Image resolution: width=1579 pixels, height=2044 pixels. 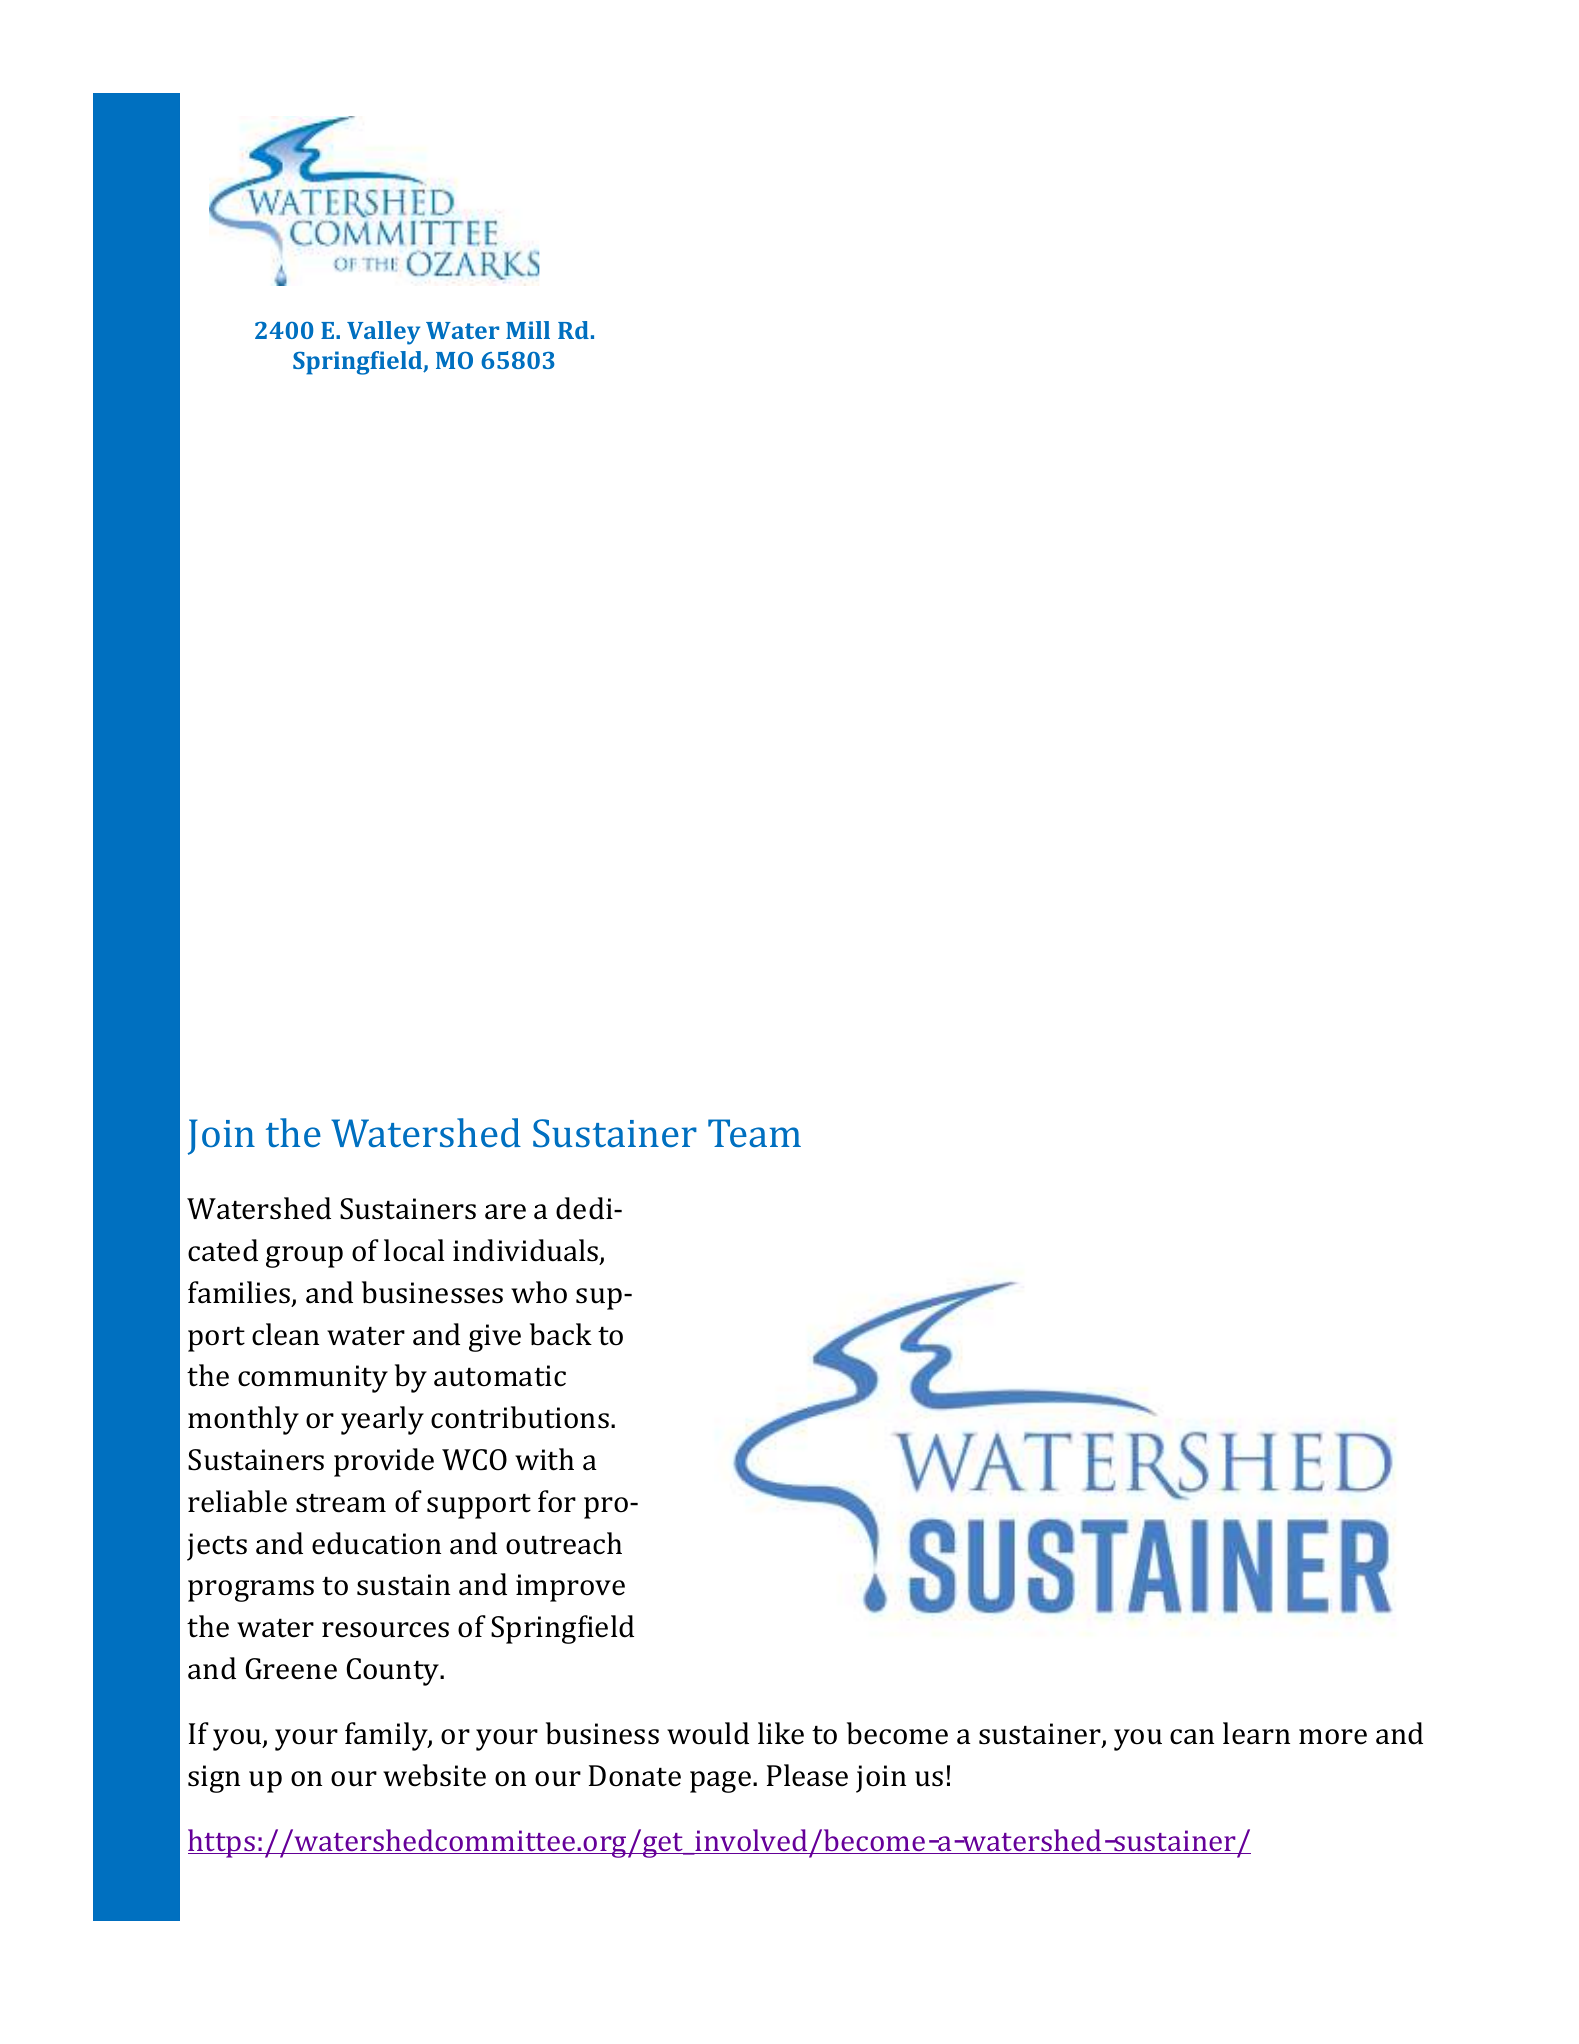 I want to click on Valley, so click(x=383, y=333).
